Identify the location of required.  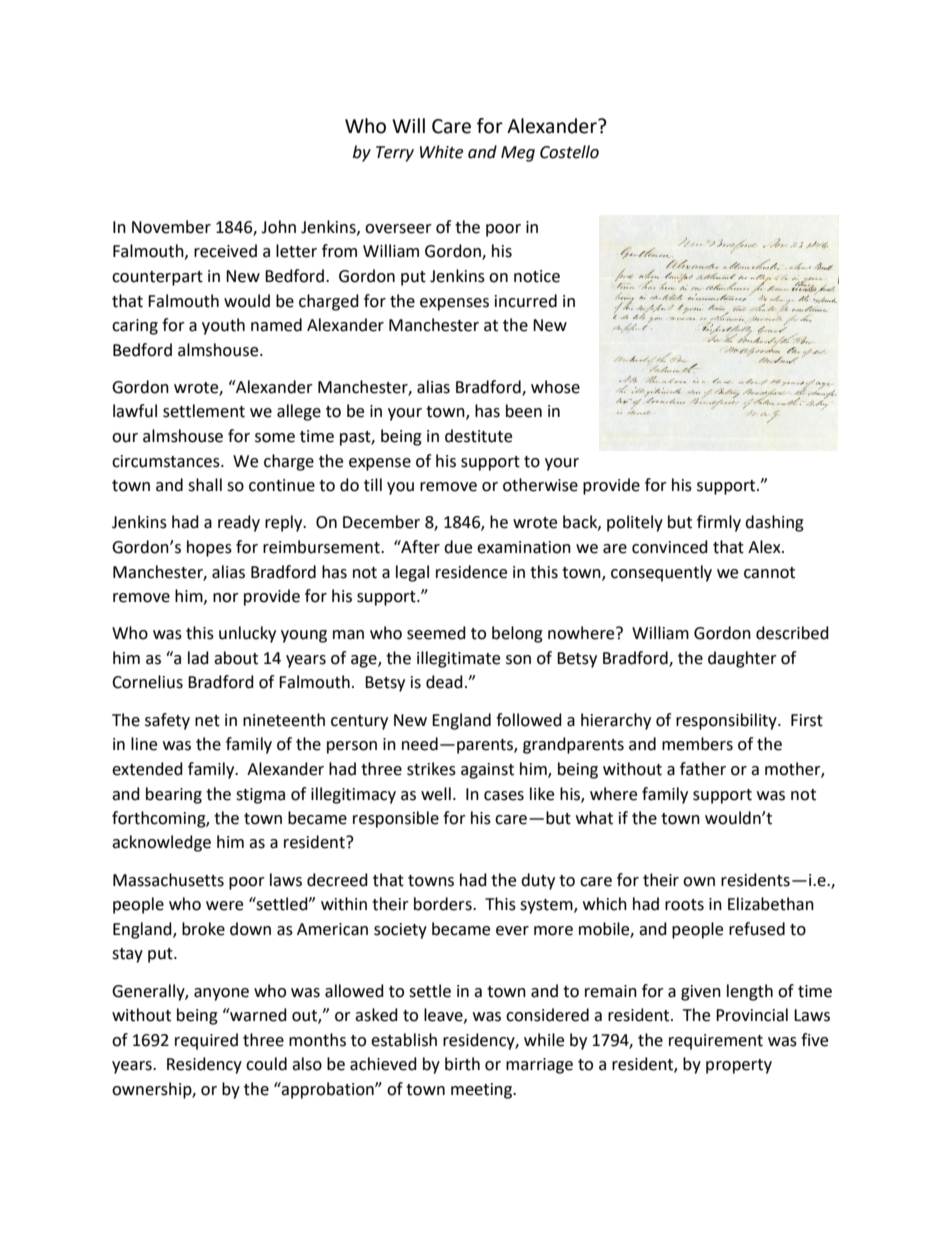
(206, 1041).
